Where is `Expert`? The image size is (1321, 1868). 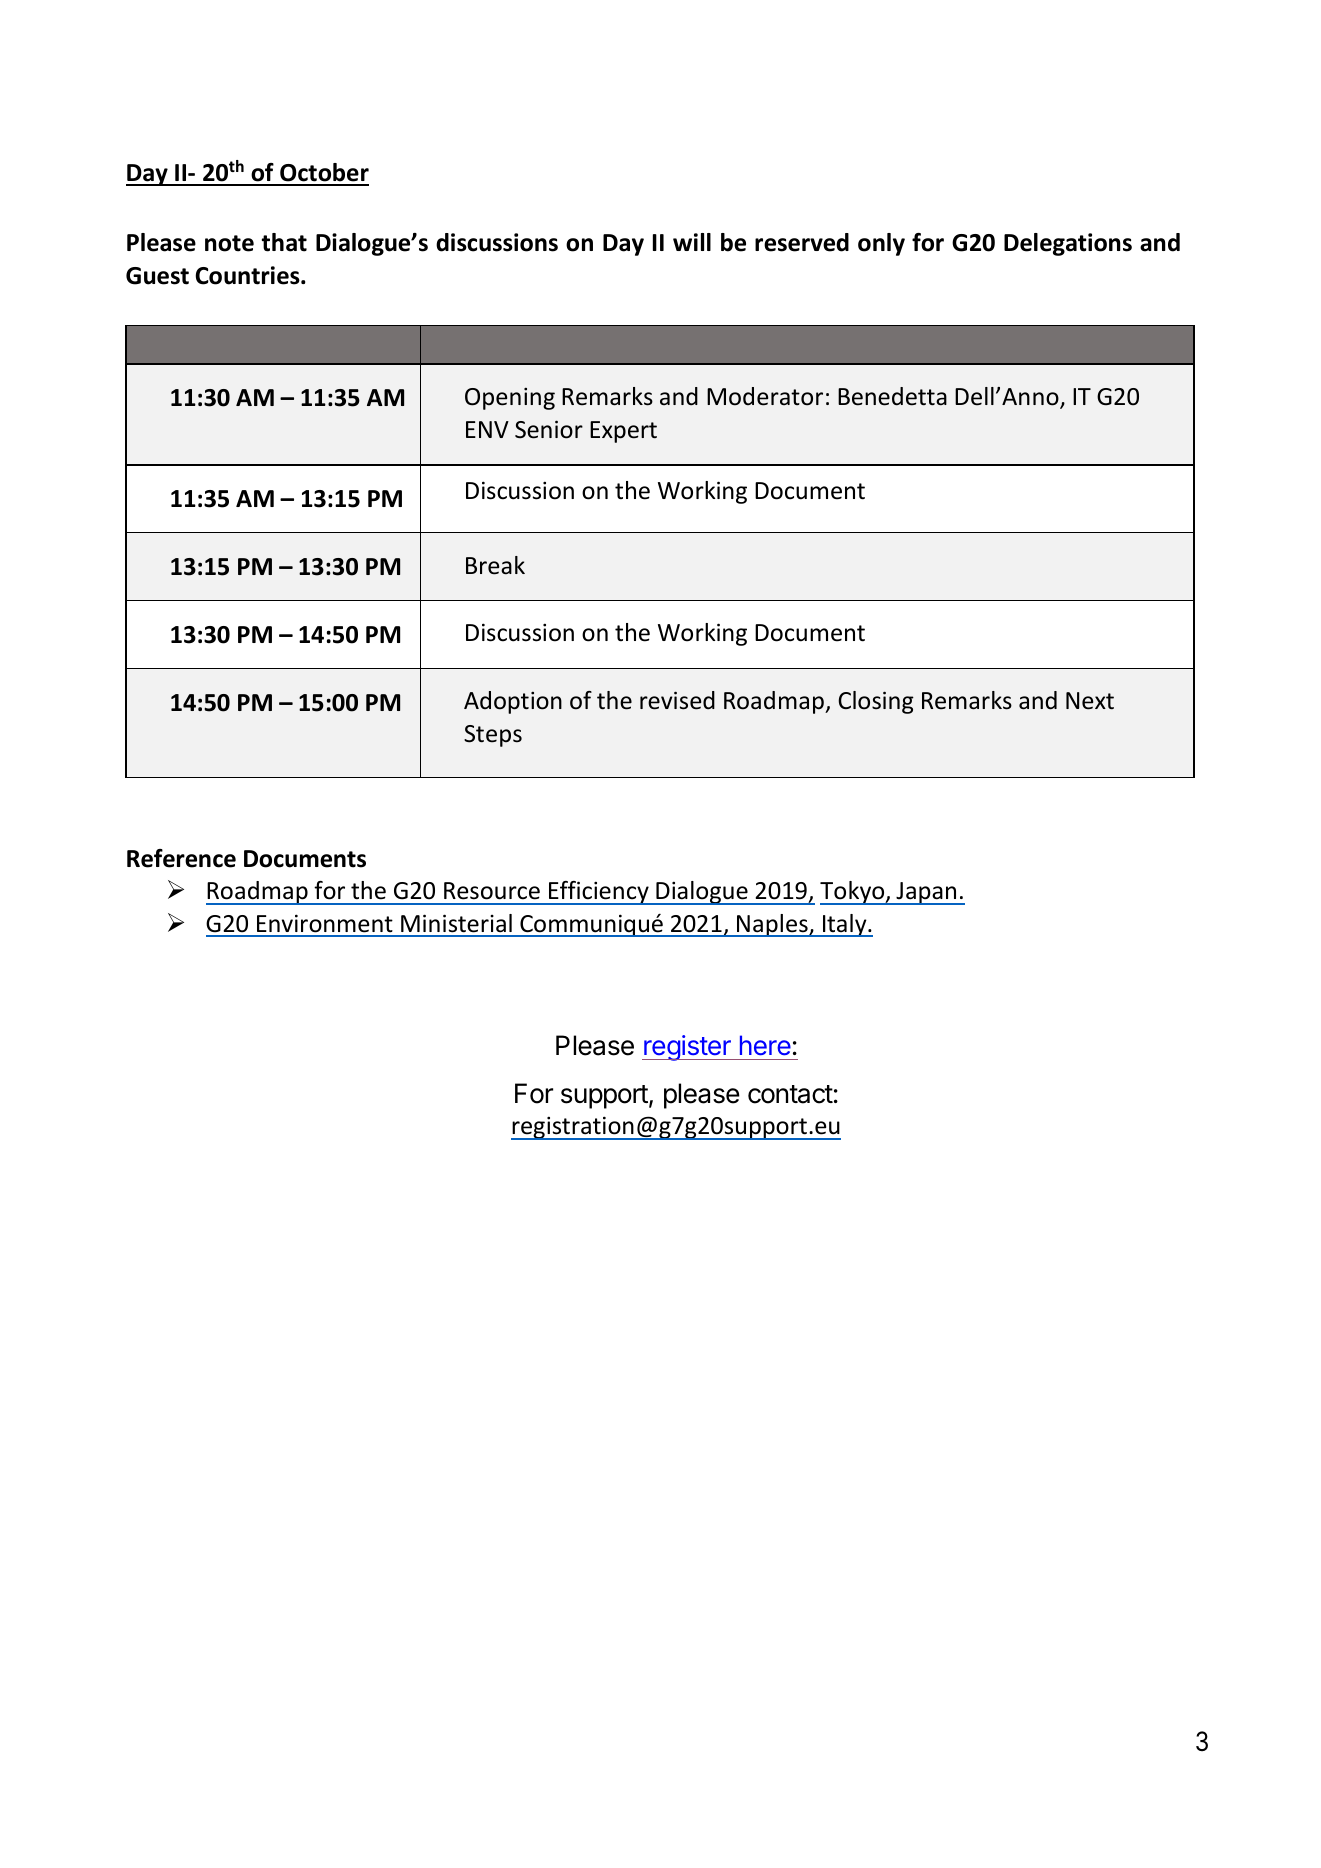 Expert is located at coordinates (623, 432).
